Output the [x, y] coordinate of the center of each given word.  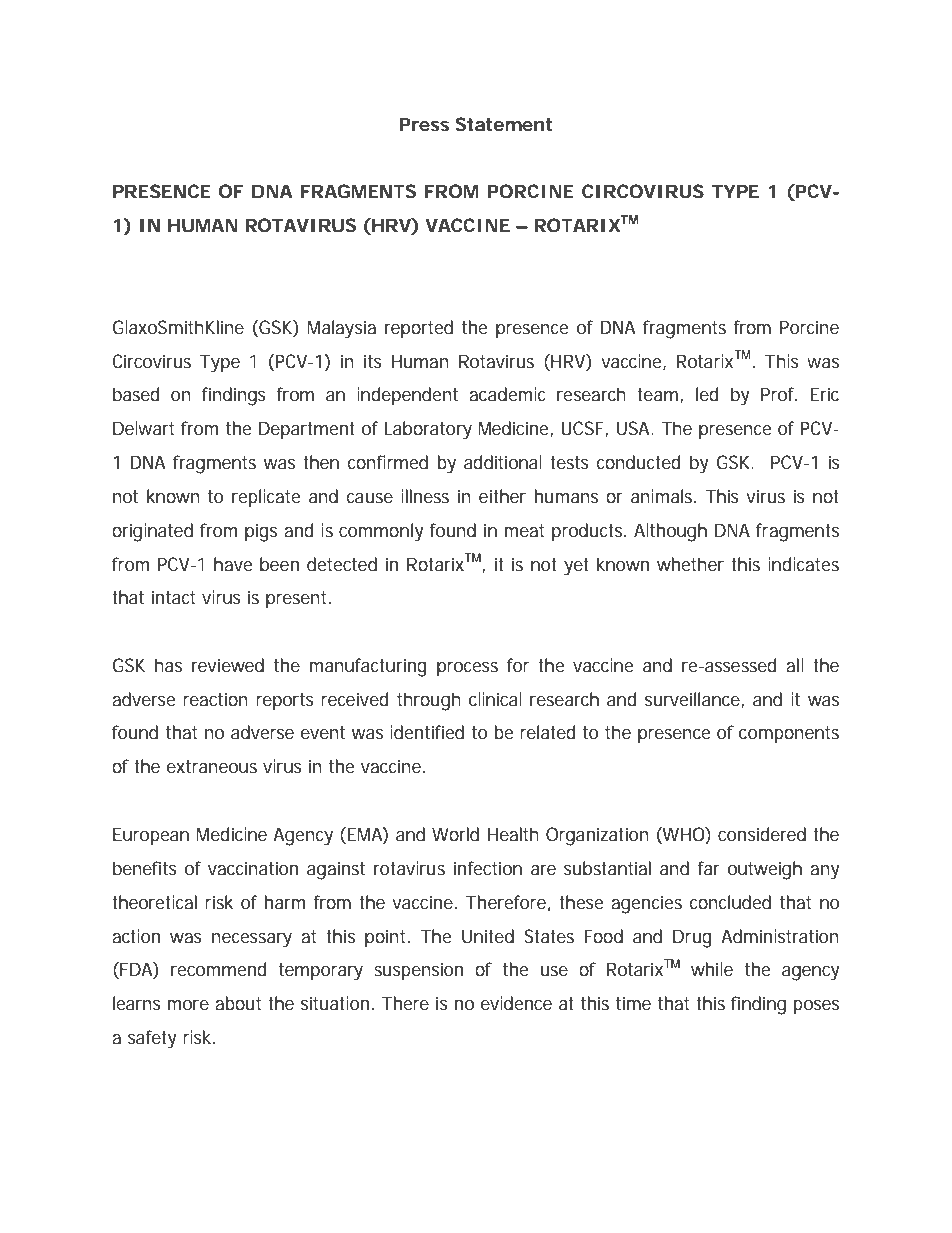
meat [524, 530]
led [707, 394]
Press [424, 124]
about [238, 1003]
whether [690, 564]
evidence [516, 1003]
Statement [503, 124]
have [233, 564]
